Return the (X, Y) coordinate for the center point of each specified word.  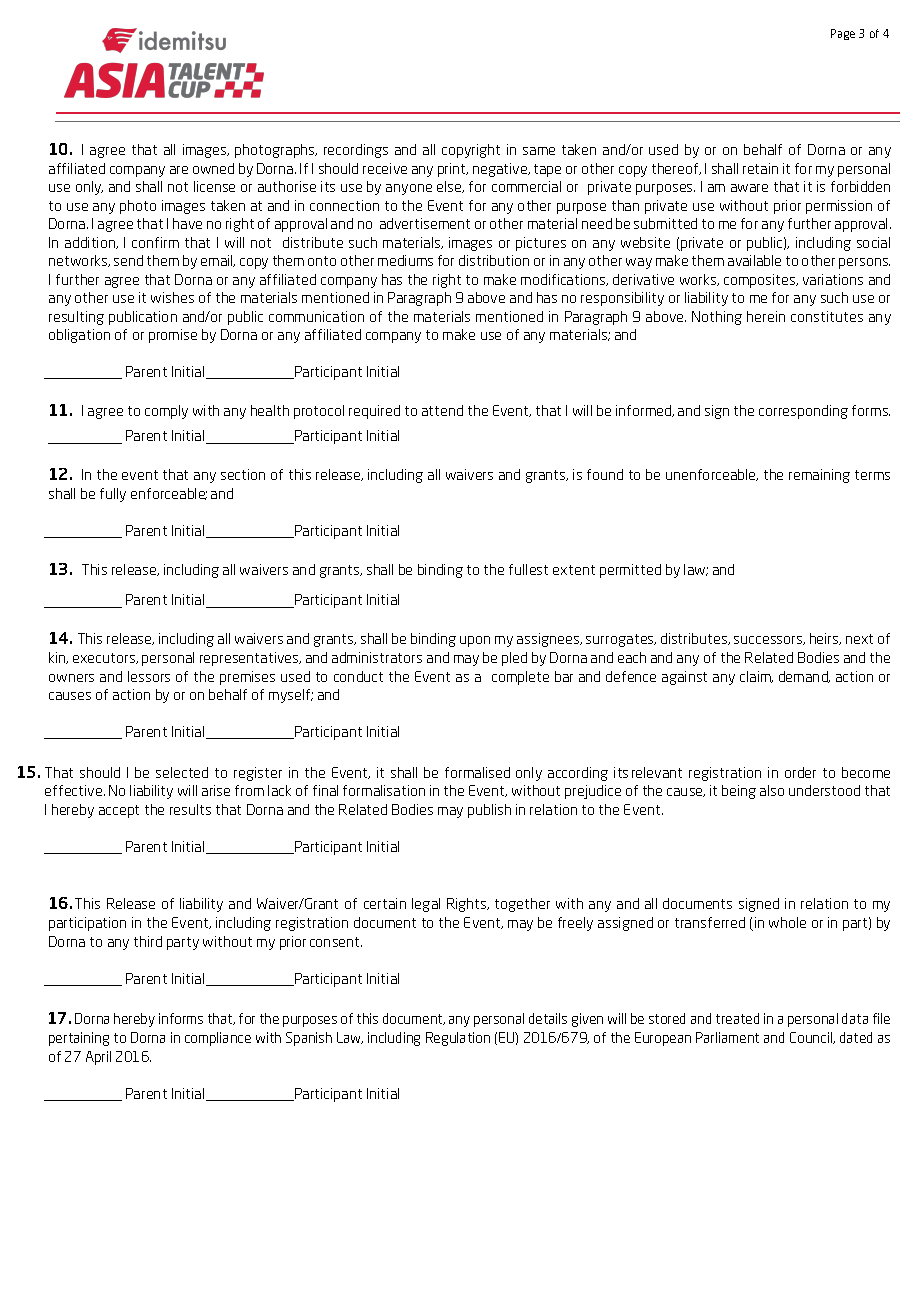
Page (843, 34)
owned (213, 168)
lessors (149, 676)
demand (804, 677)
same (539, 151)
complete (520, 678)
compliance (218, 1039)
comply (166, 412)
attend (442, 410)
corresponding (803, 412)
